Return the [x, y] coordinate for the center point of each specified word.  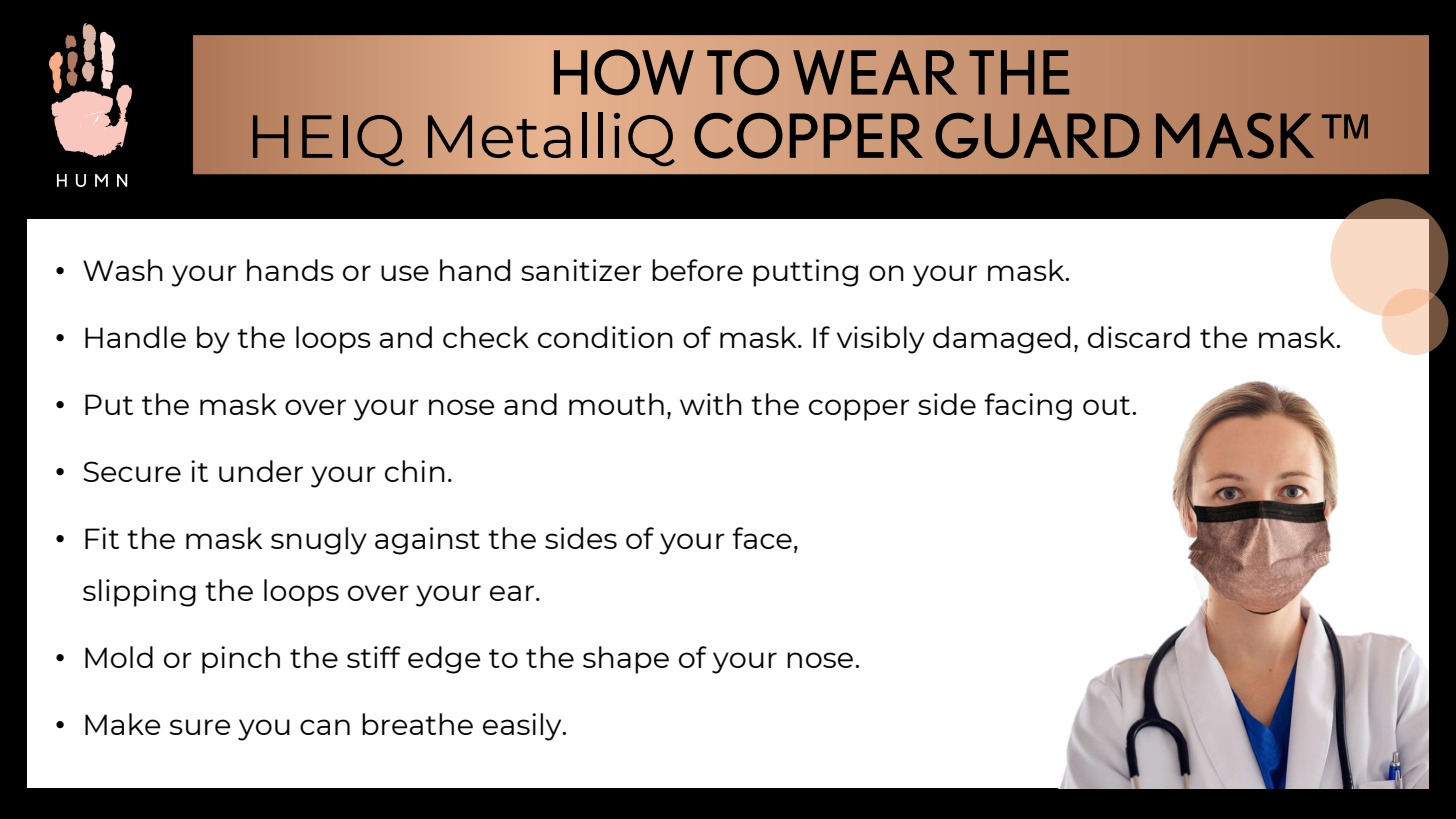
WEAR [875, 72]
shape [626, 660]
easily [523, 727]
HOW [624, 72]
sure [200, 727]
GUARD [1037, 136]
